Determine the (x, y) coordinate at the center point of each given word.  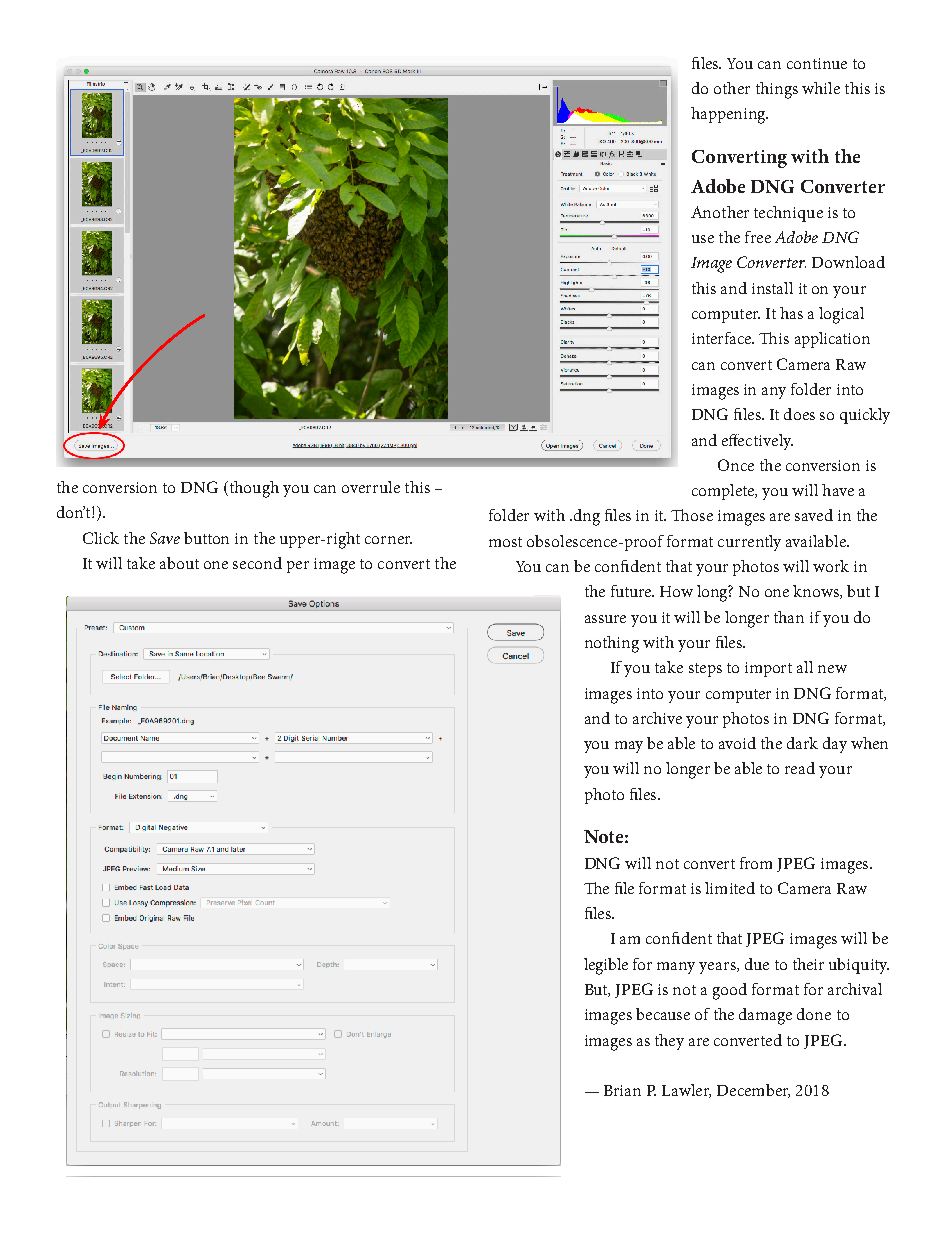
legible (606, 966)
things (777, 90)
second (257, 563)
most (505, 542)
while (821, 88)
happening (729, 115)
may (629, 747)
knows (817, 592)
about (179, 563)
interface (723, 338)
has (791, 313)
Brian (622, 1090)
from (756, 863)
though (253, 489)
